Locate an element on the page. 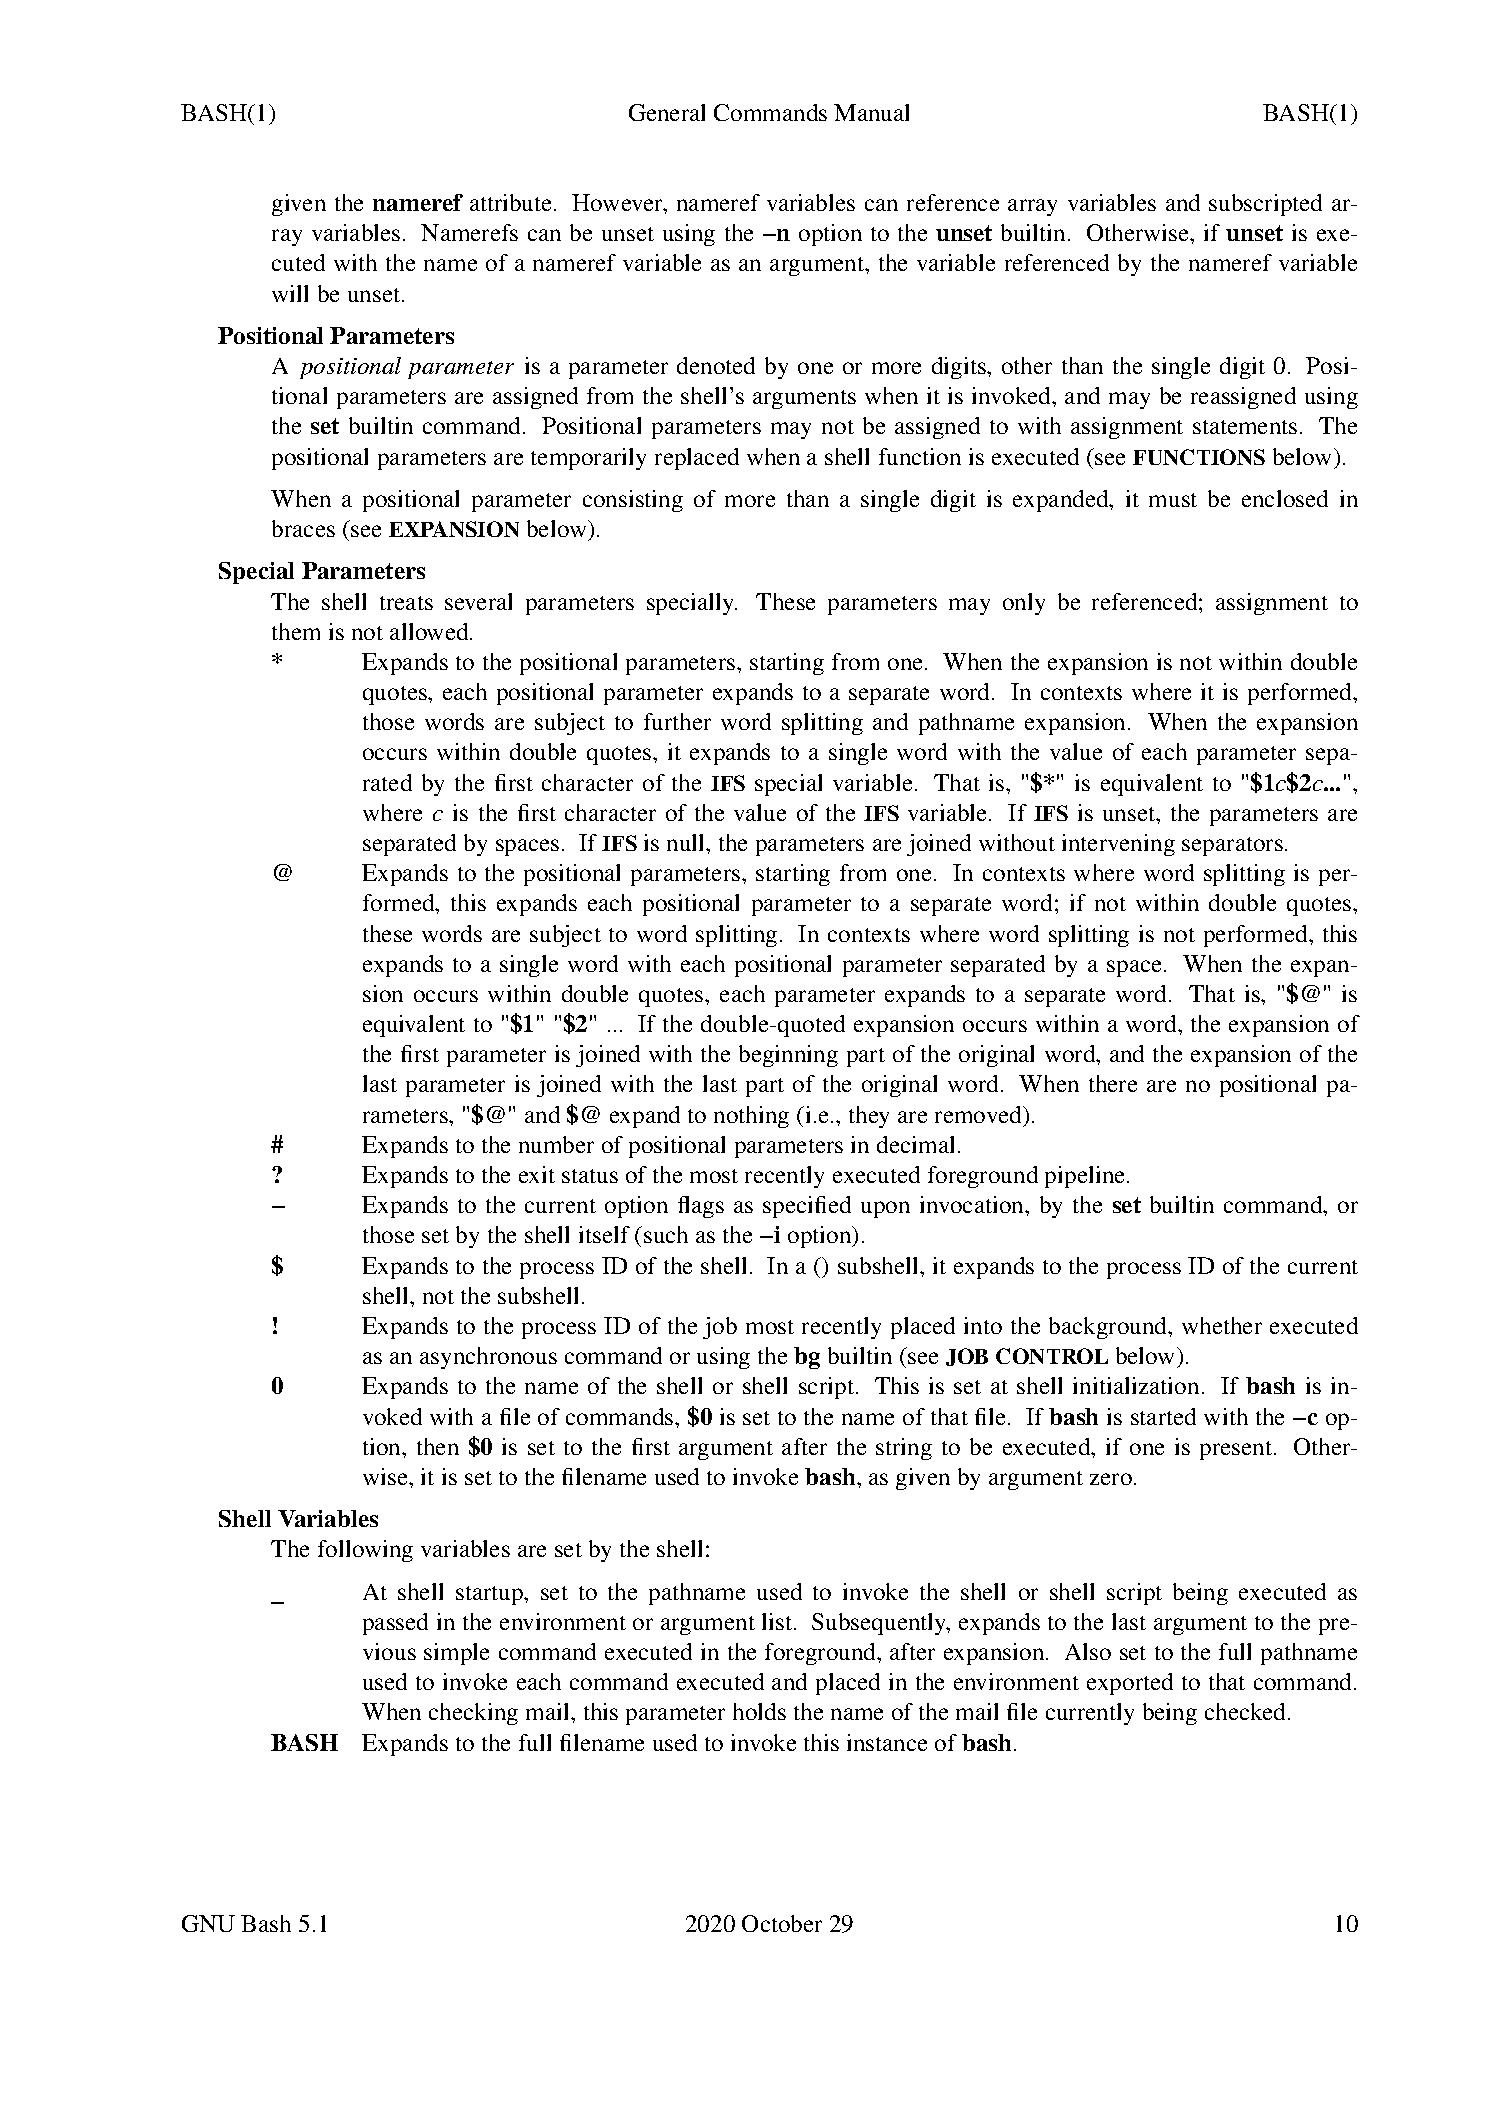 Image resolution: width=1497 pixels, height=2118 pixels. flags is located at coordinates (701, 1207).
